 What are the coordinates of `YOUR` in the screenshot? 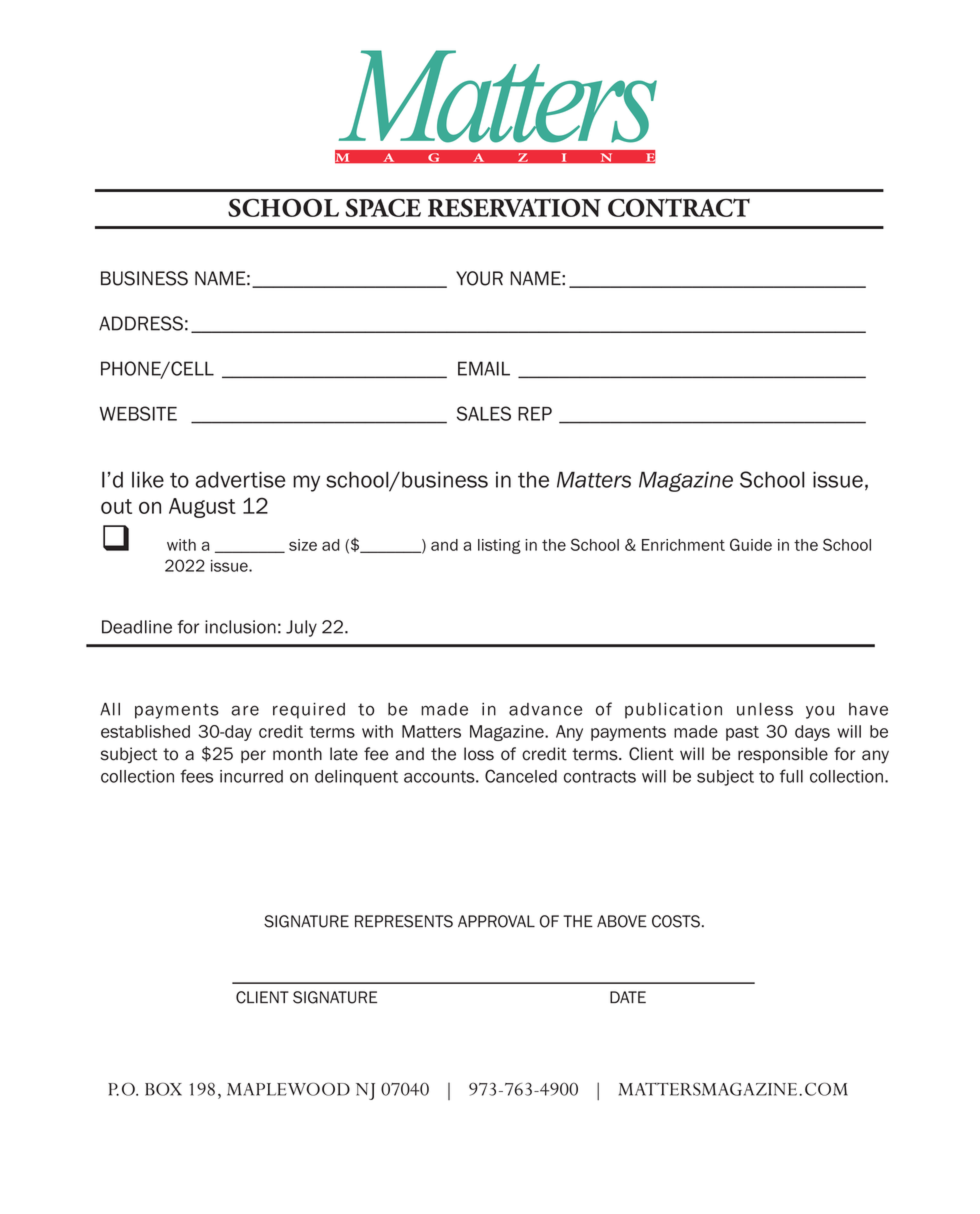 It's located at (479, 278).
